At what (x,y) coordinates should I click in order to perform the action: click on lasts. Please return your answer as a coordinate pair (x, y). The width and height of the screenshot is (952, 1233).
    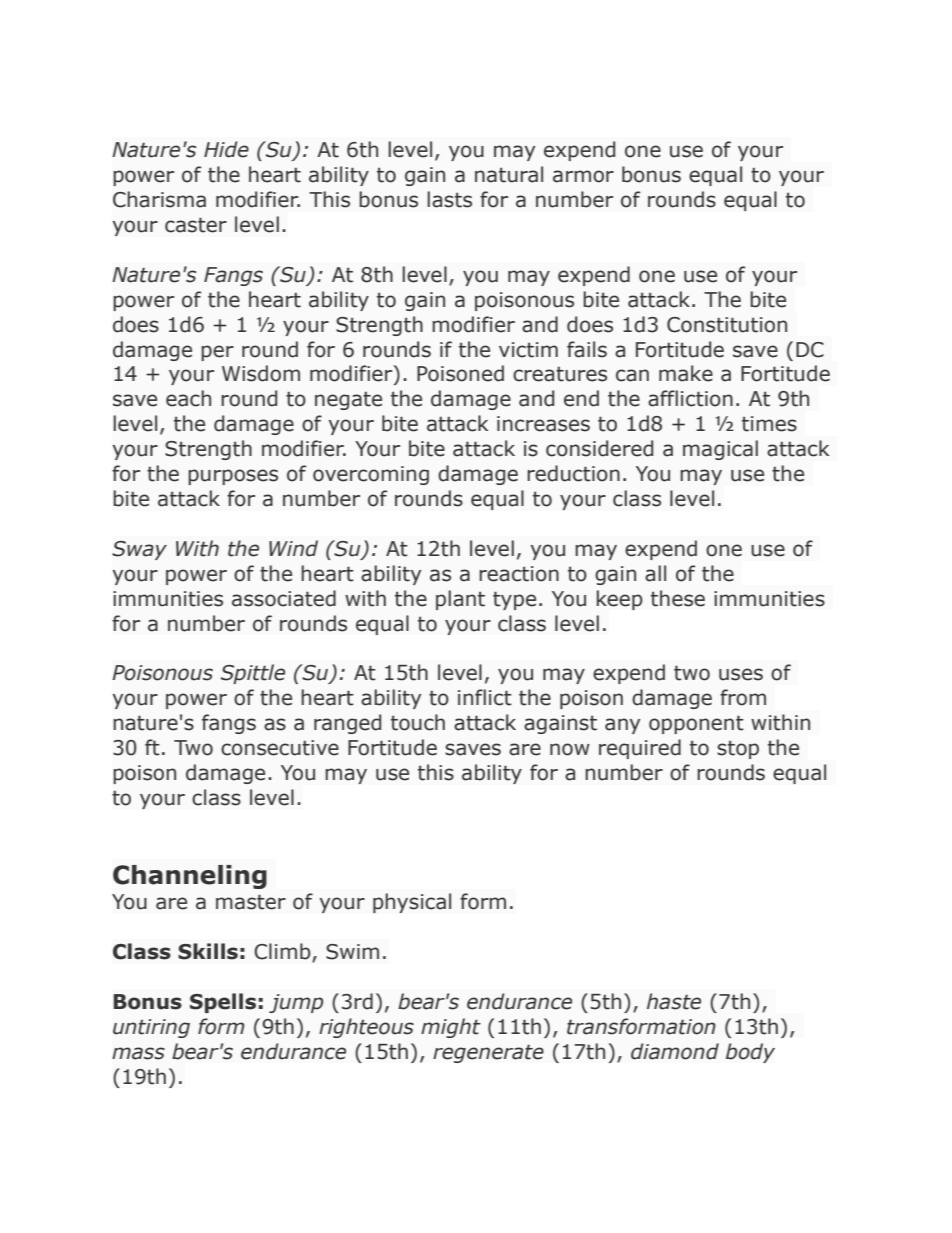
    Looking at the image, I should click on (449, 199).
